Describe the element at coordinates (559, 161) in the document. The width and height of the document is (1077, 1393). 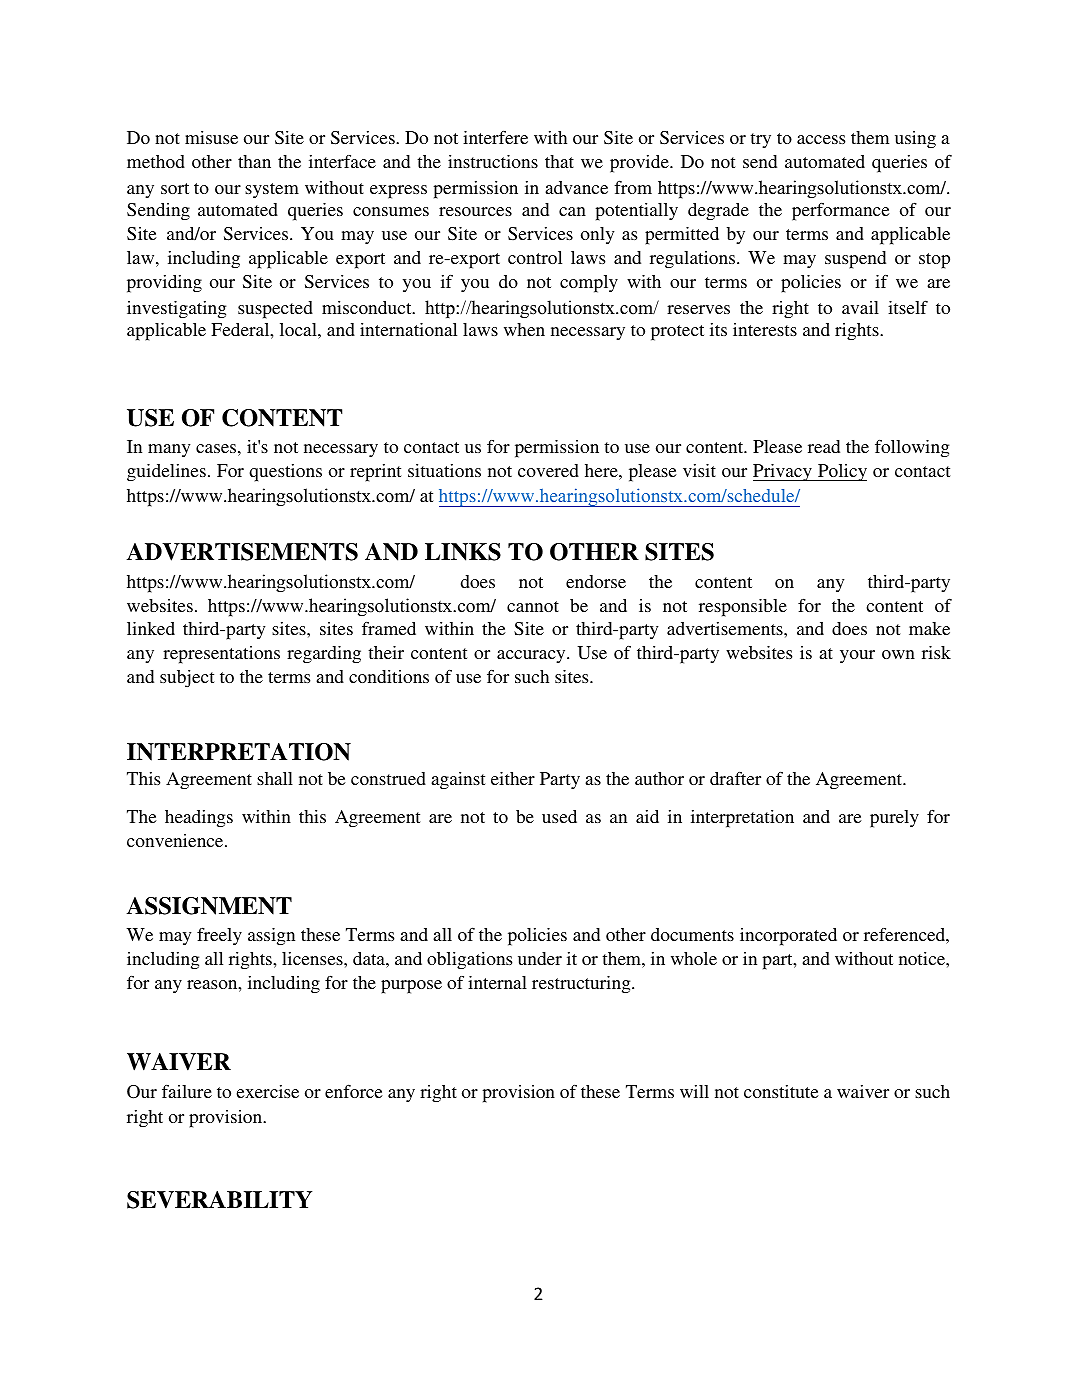
I see `that` at that location.
